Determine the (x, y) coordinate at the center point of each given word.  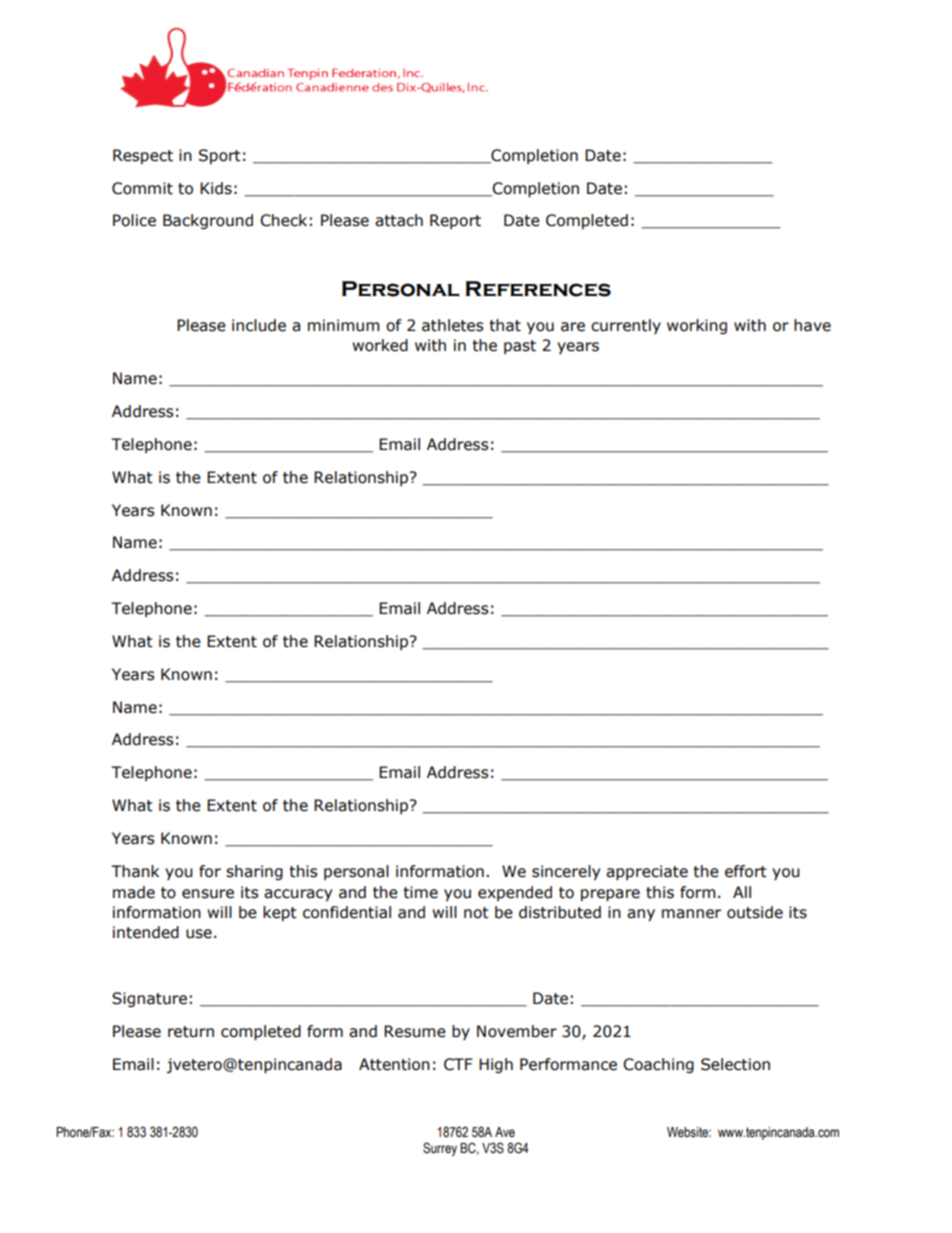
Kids (216, 188)
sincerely (566, 872)
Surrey (440, 1149)
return (191, 1032)
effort (746, 871)
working (697, 326)
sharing (254, 872)
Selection (735, 1064)
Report (455, 221)
